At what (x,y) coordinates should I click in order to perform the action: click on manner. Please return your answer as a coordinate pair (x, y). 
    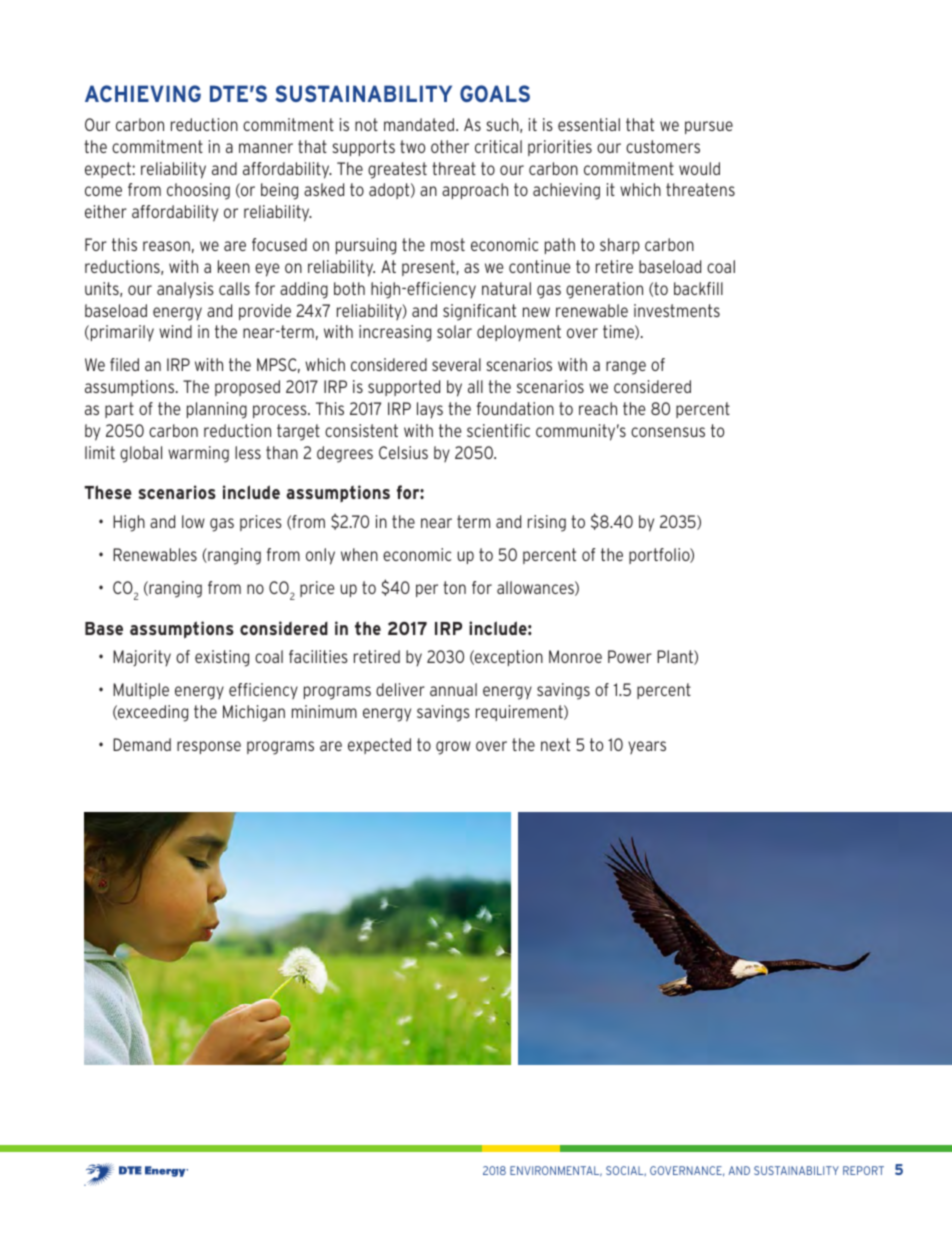
    Looking at the image, I should click on (266, 148).
